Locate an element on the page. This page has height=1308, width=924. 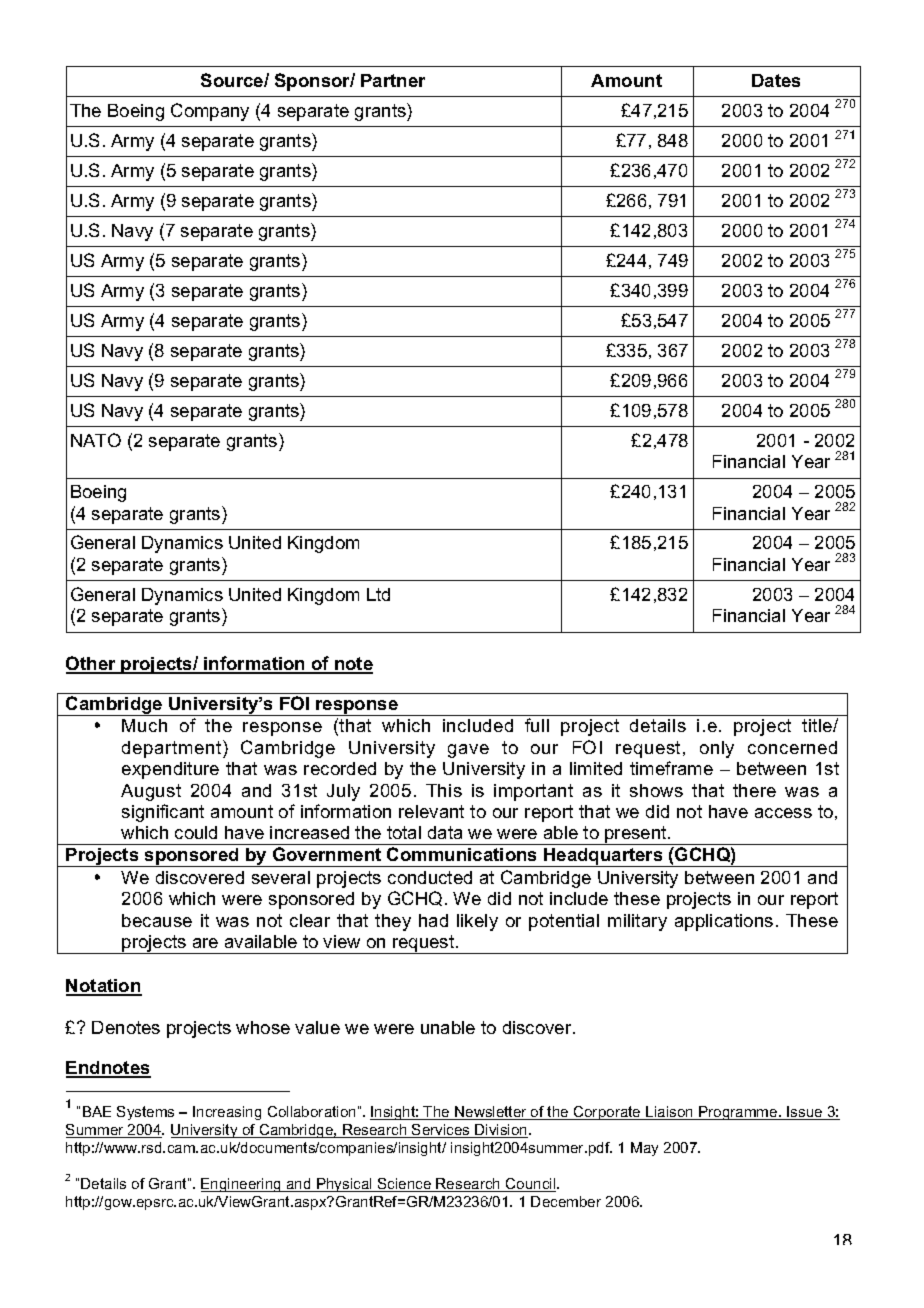
because is located at coordinates (157, 920).
